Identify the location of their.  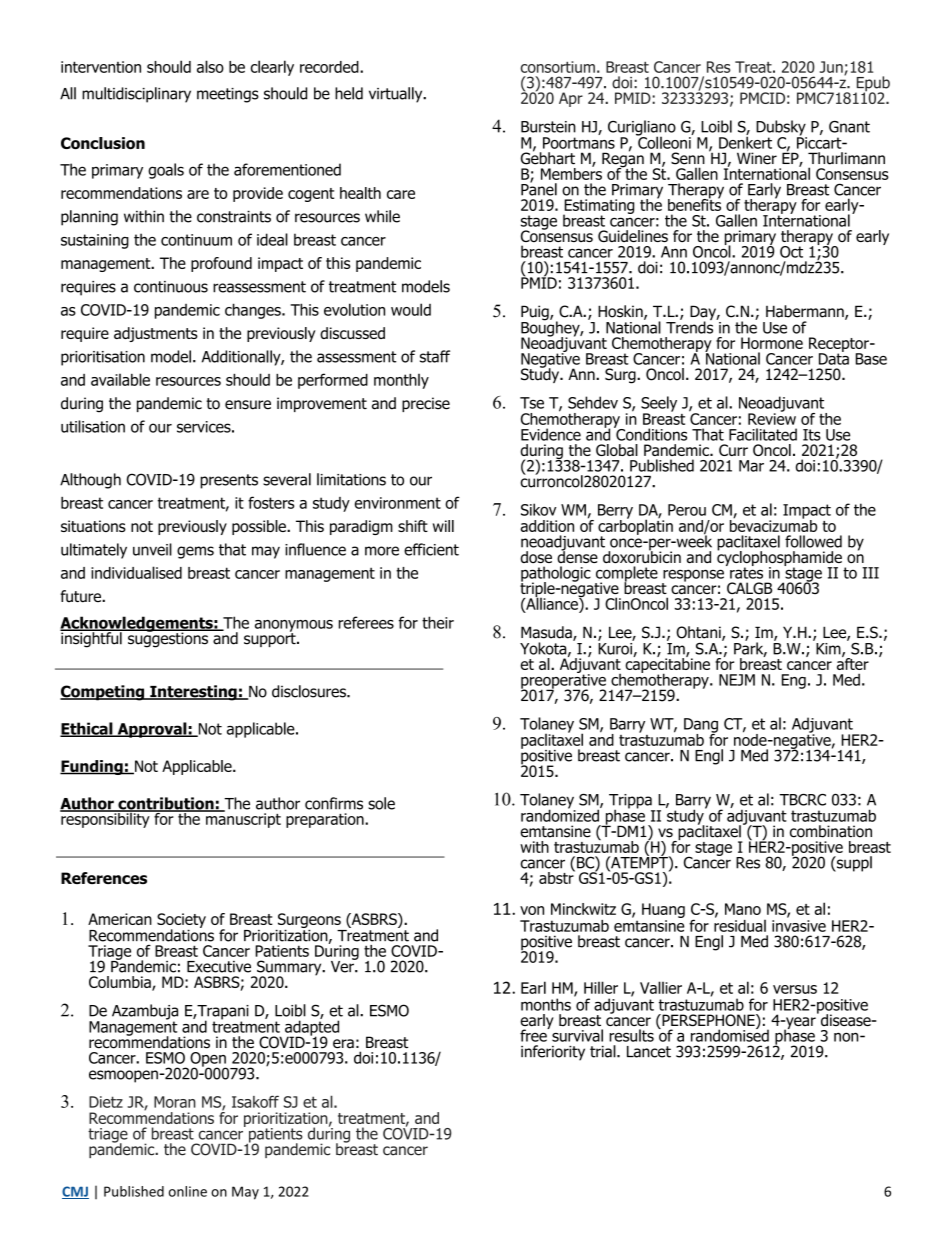
(438, 622).
